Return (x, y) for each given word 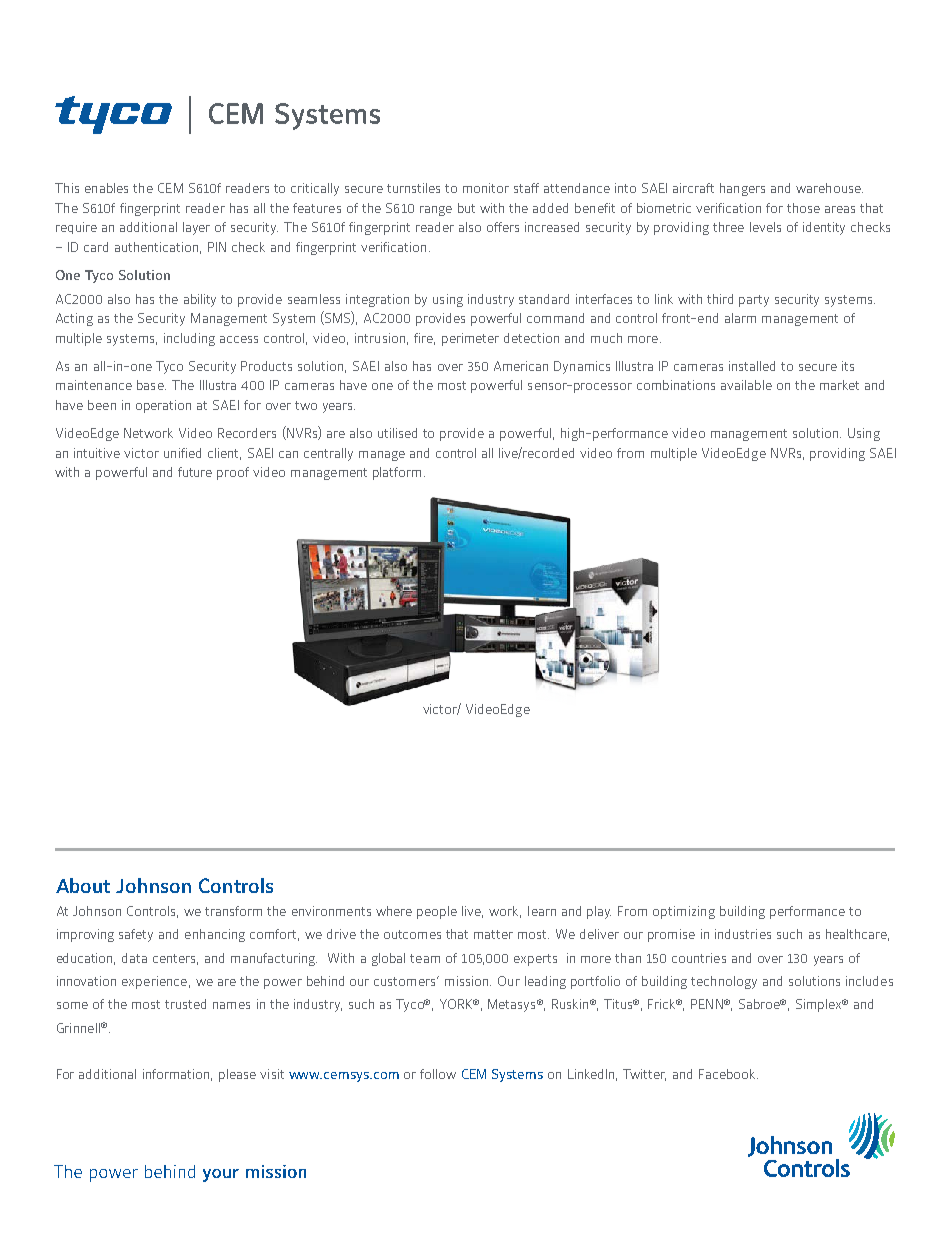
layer (196, 228)
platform (397, 473)
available (746, 385)
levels (765, 227)
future (195, 472)
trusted (185, 1004)
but (466, 208)
